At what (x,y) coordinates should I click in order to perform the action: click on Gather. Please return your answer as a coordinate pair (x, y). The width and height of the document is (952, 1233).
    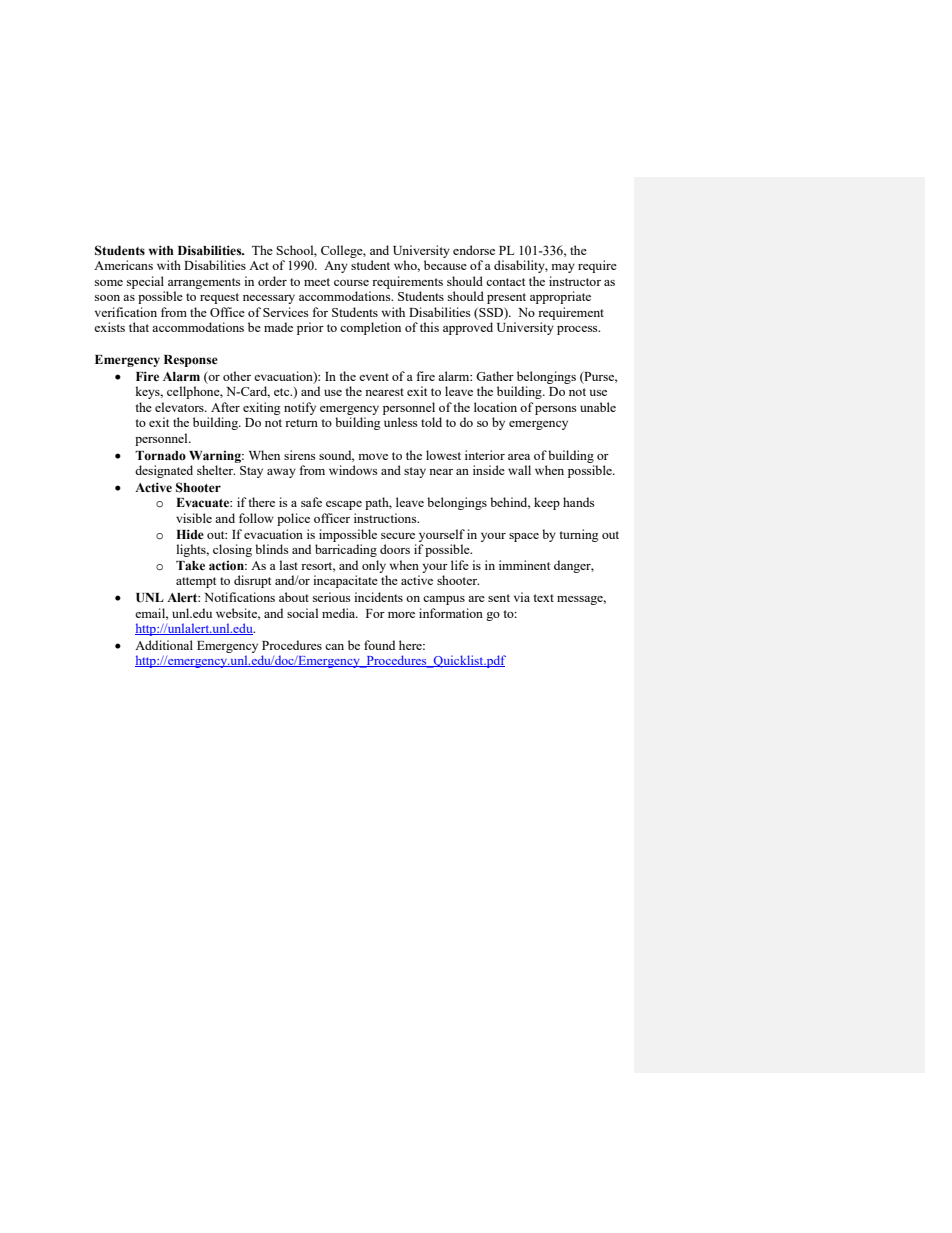
    Looking at the image, I should click on (495, 376).
